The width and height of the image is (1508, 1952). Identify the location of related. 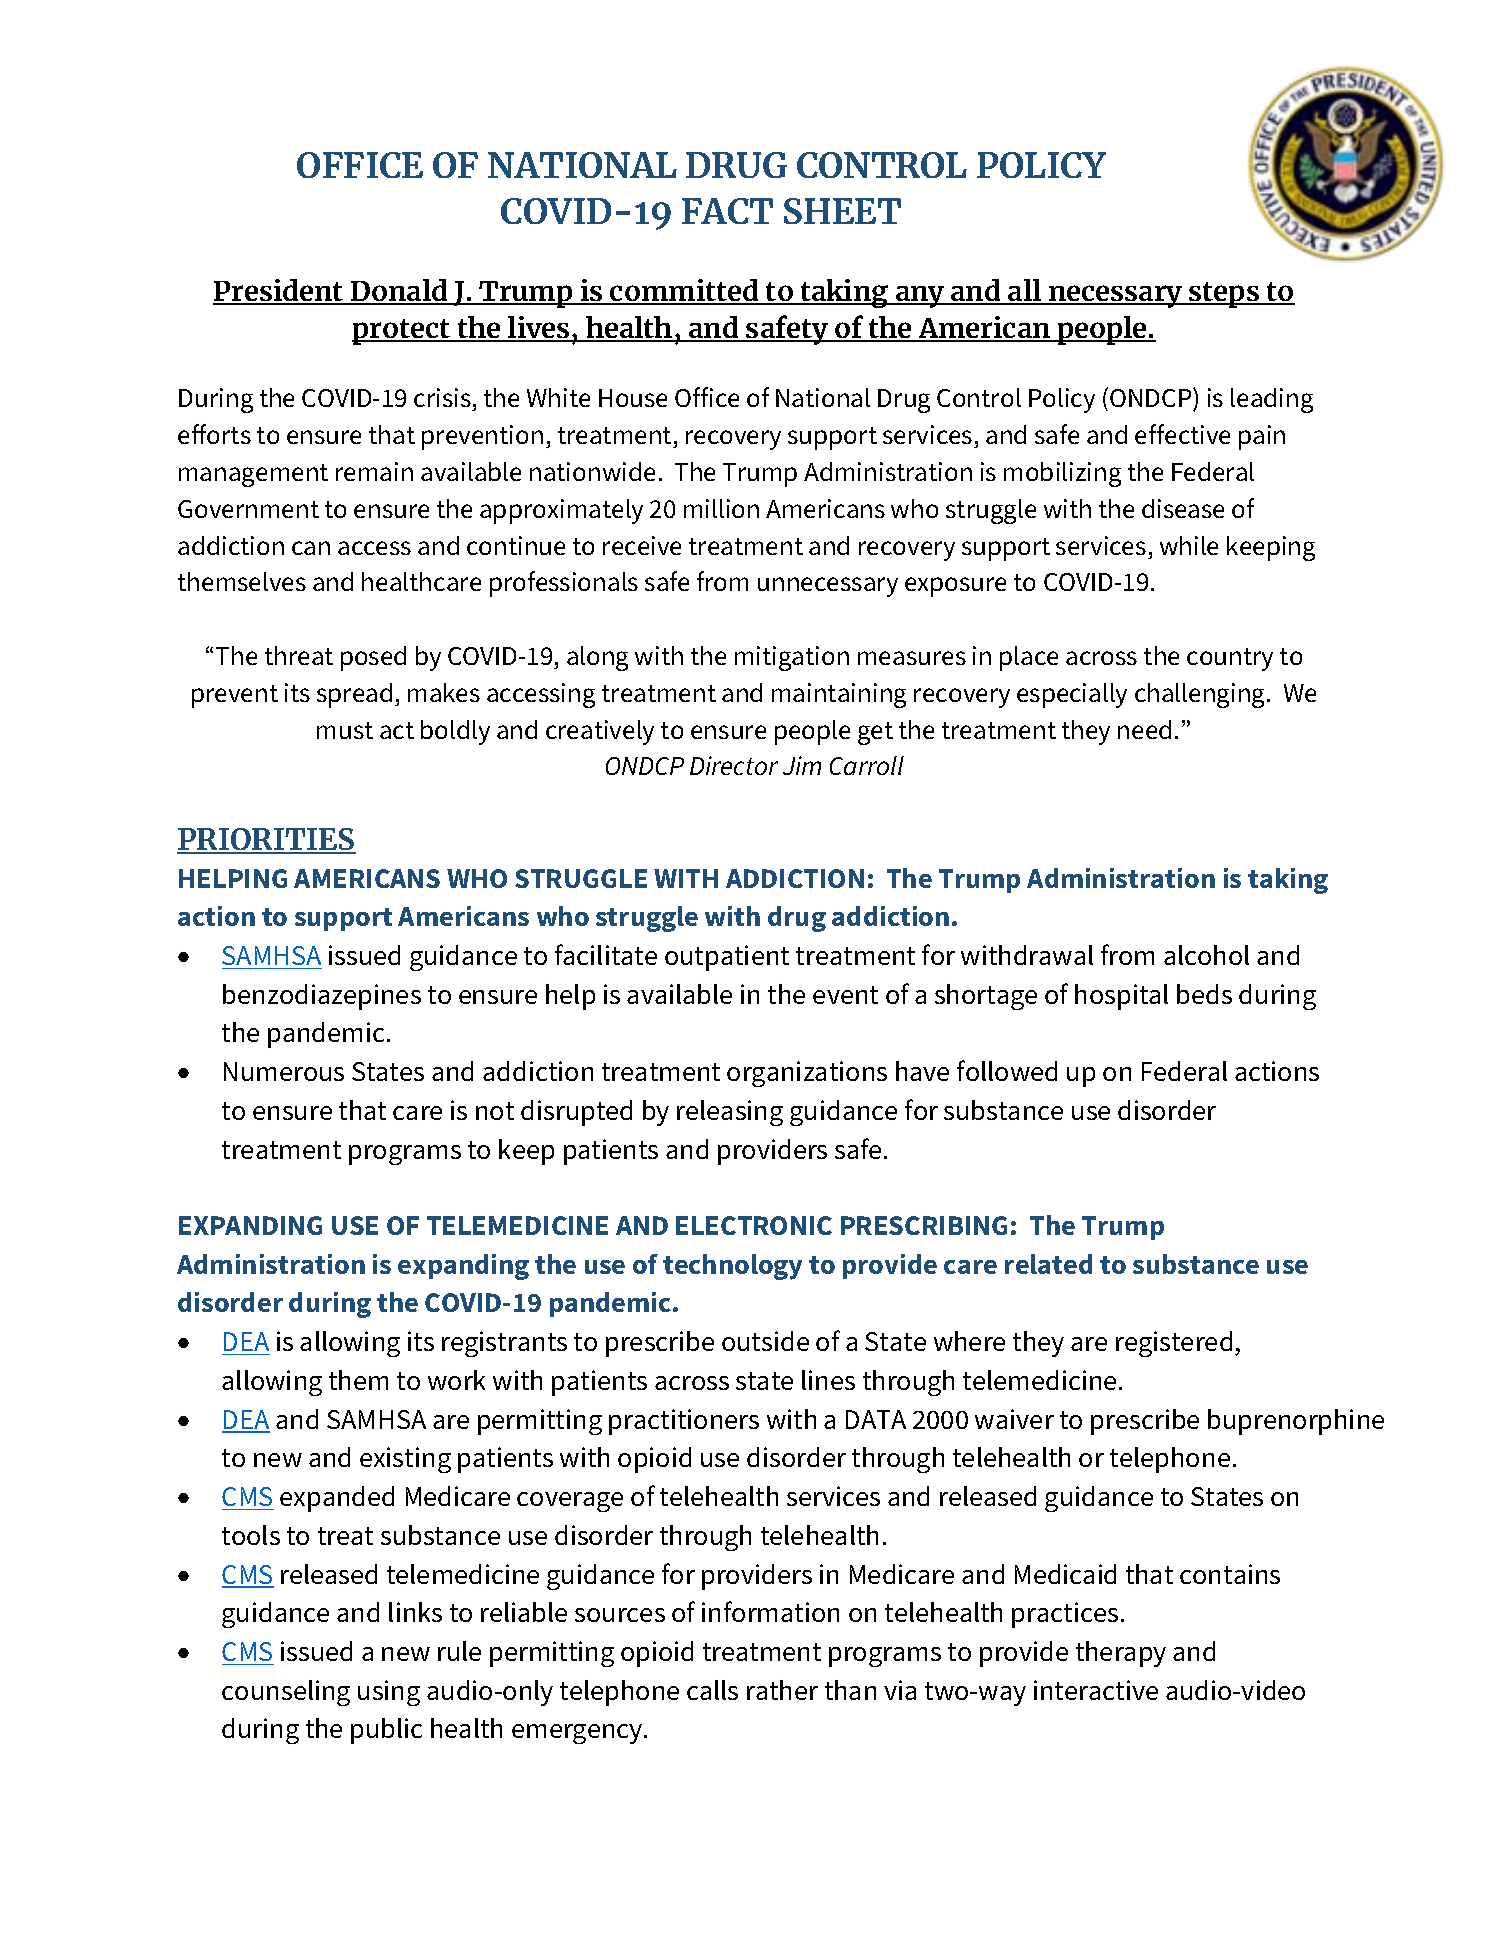
(1048, 1264).
